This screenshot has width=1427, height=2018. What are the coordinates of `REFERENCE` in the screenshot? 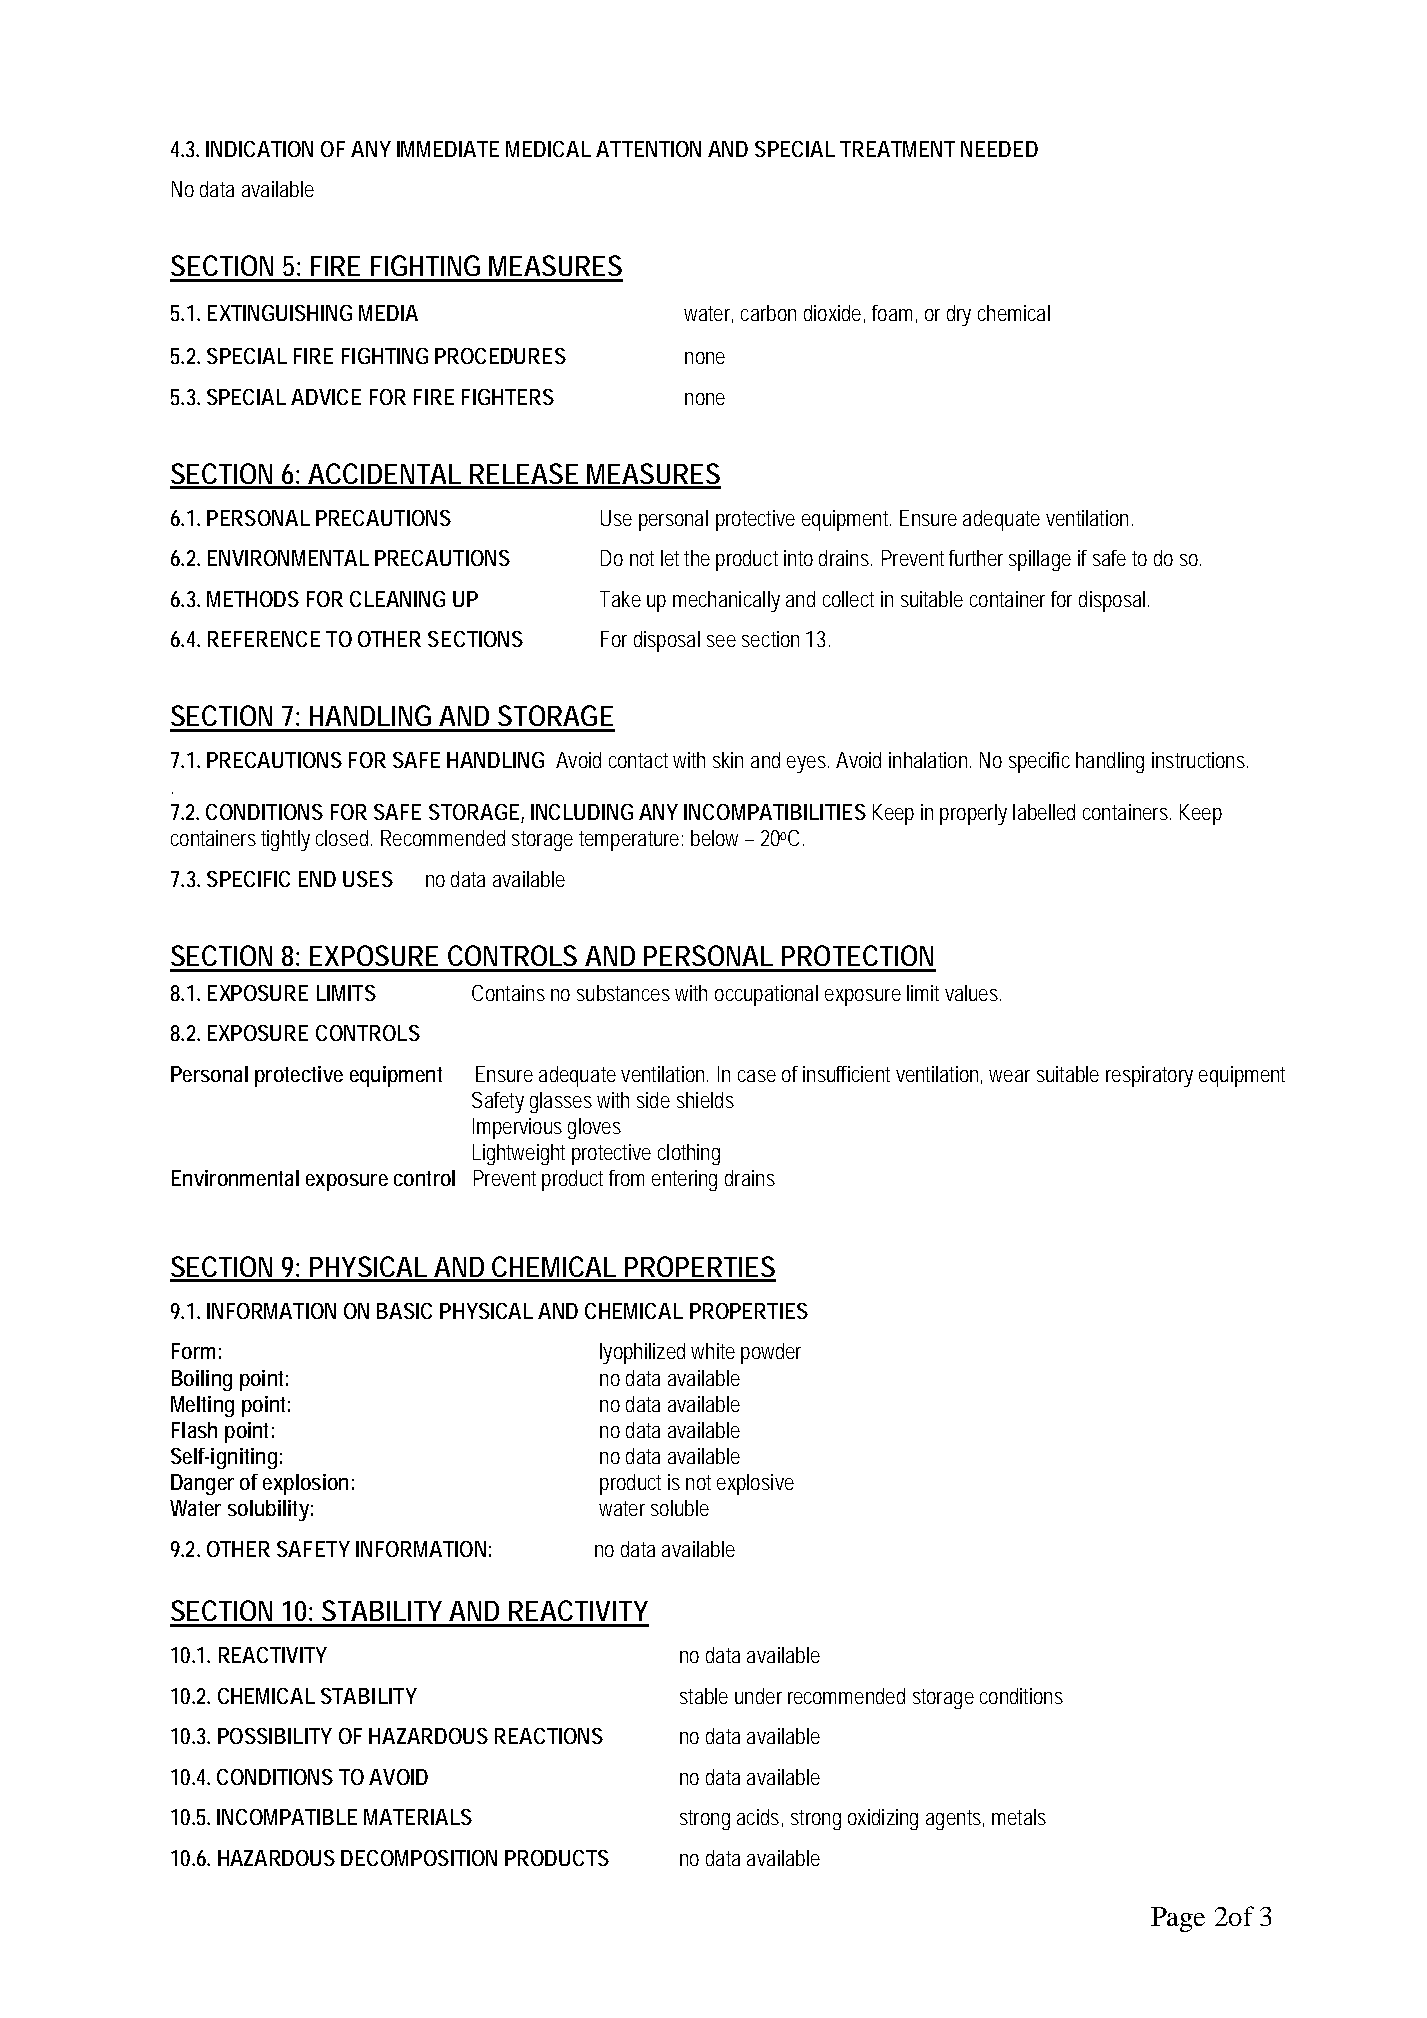 It's located at (264, 639).
